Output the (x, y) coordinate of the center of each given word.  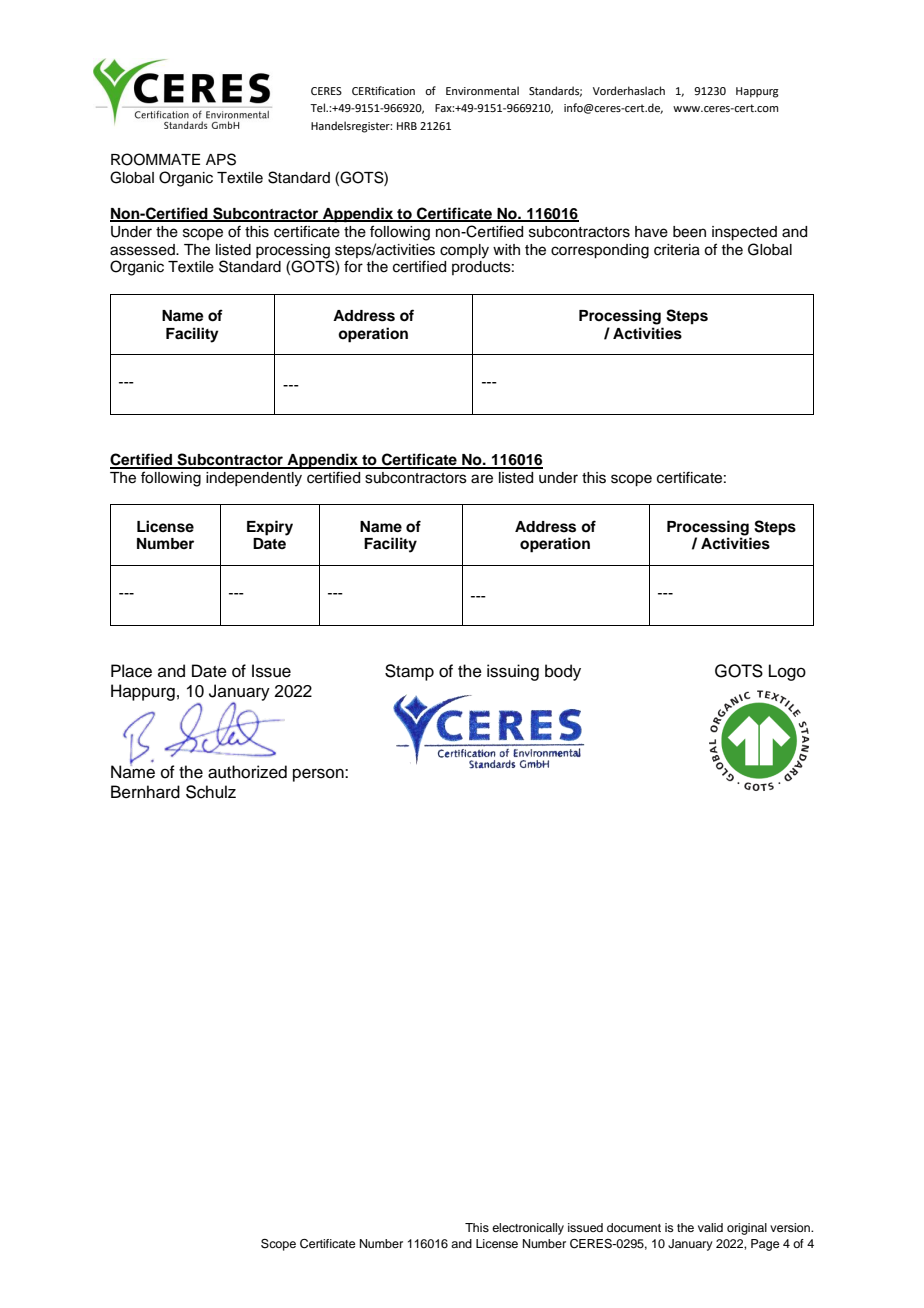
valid (710, 1227)
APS (221, 159)
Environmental (482, 90)
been (689, 232)
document (634, 1227)
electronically (528, 1229)
